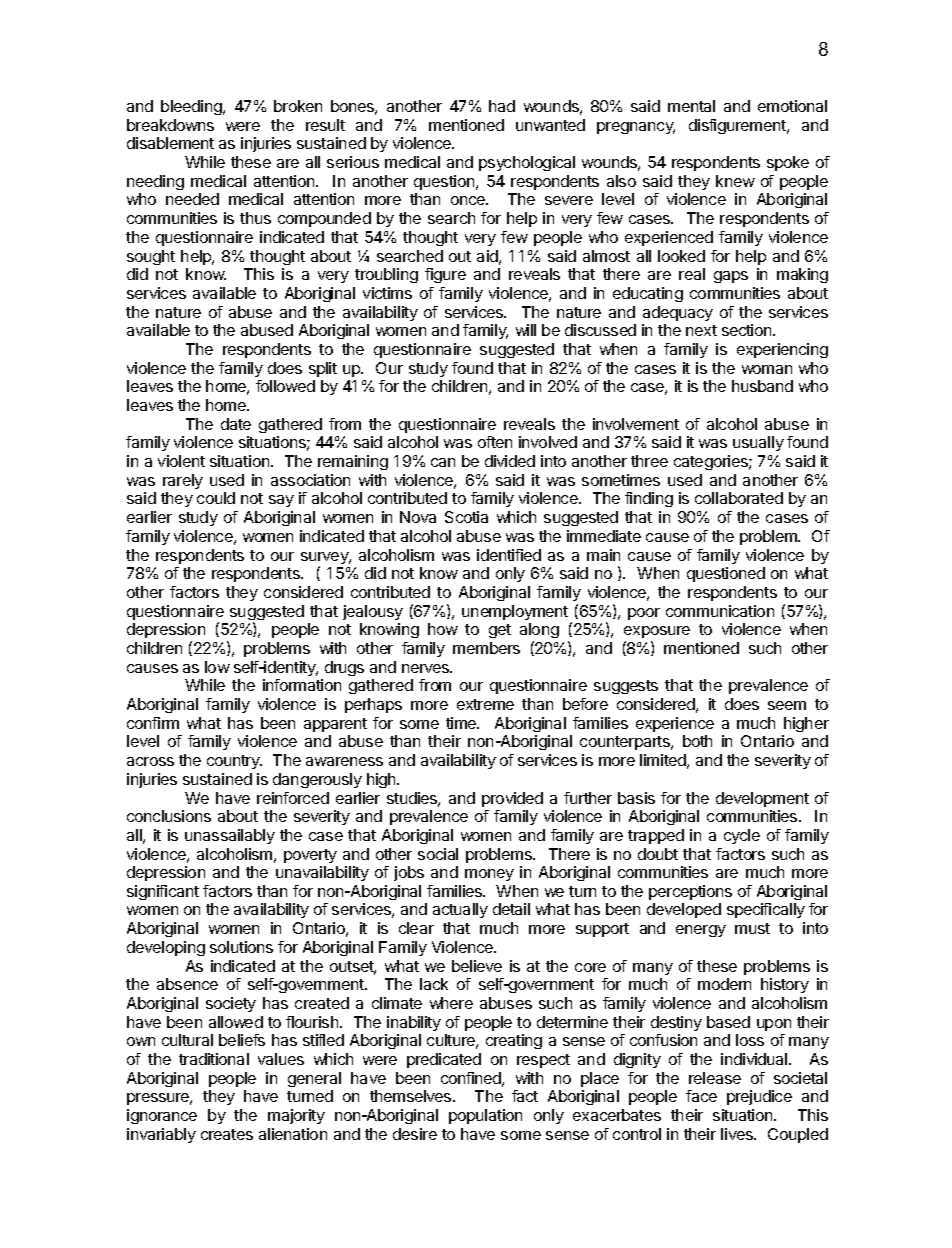  What do you see at coordinates (495, 442) in the document?
I see `often` at bounding box center [495, 442].
